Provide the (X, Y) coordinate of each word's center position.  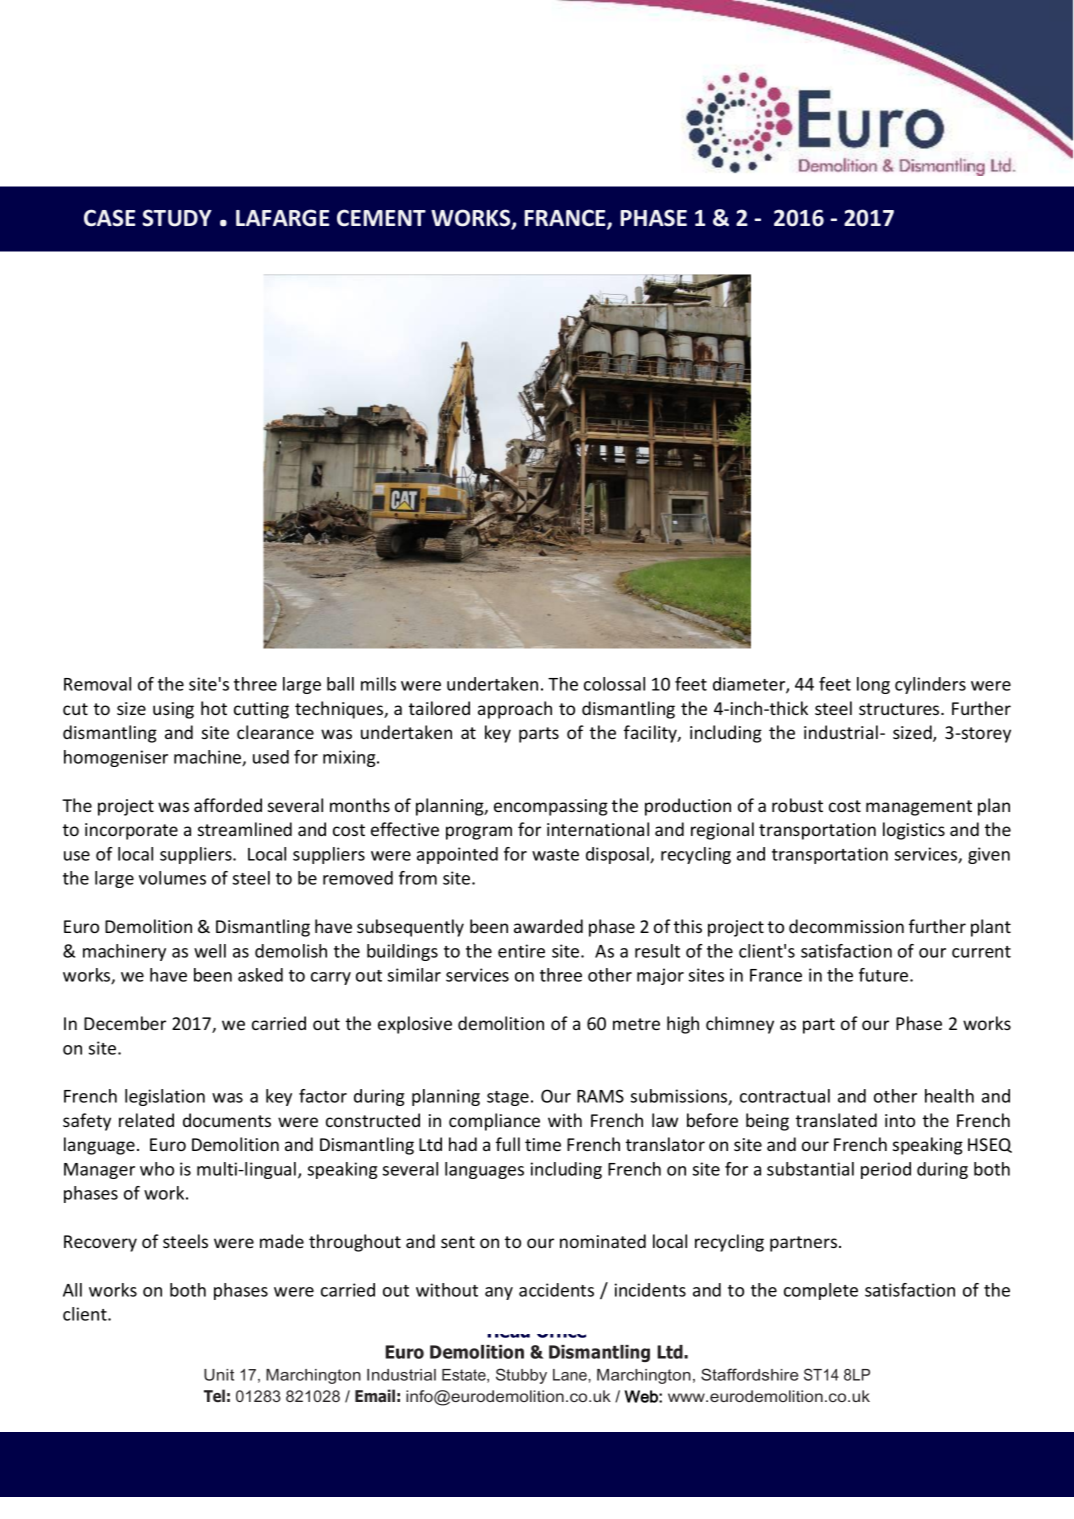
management (919, 808)
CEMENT (381, 218)
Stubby (521, 1376)
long (873, 685)
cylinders (930, 685)
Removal (97, 684)
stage (508, 1098)
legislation (165, 1097)
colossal (614, 684)
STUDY (177, 218)
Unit (219, 1375)
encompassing (551, 807)
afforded (228, 805)
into (900, 1120)
